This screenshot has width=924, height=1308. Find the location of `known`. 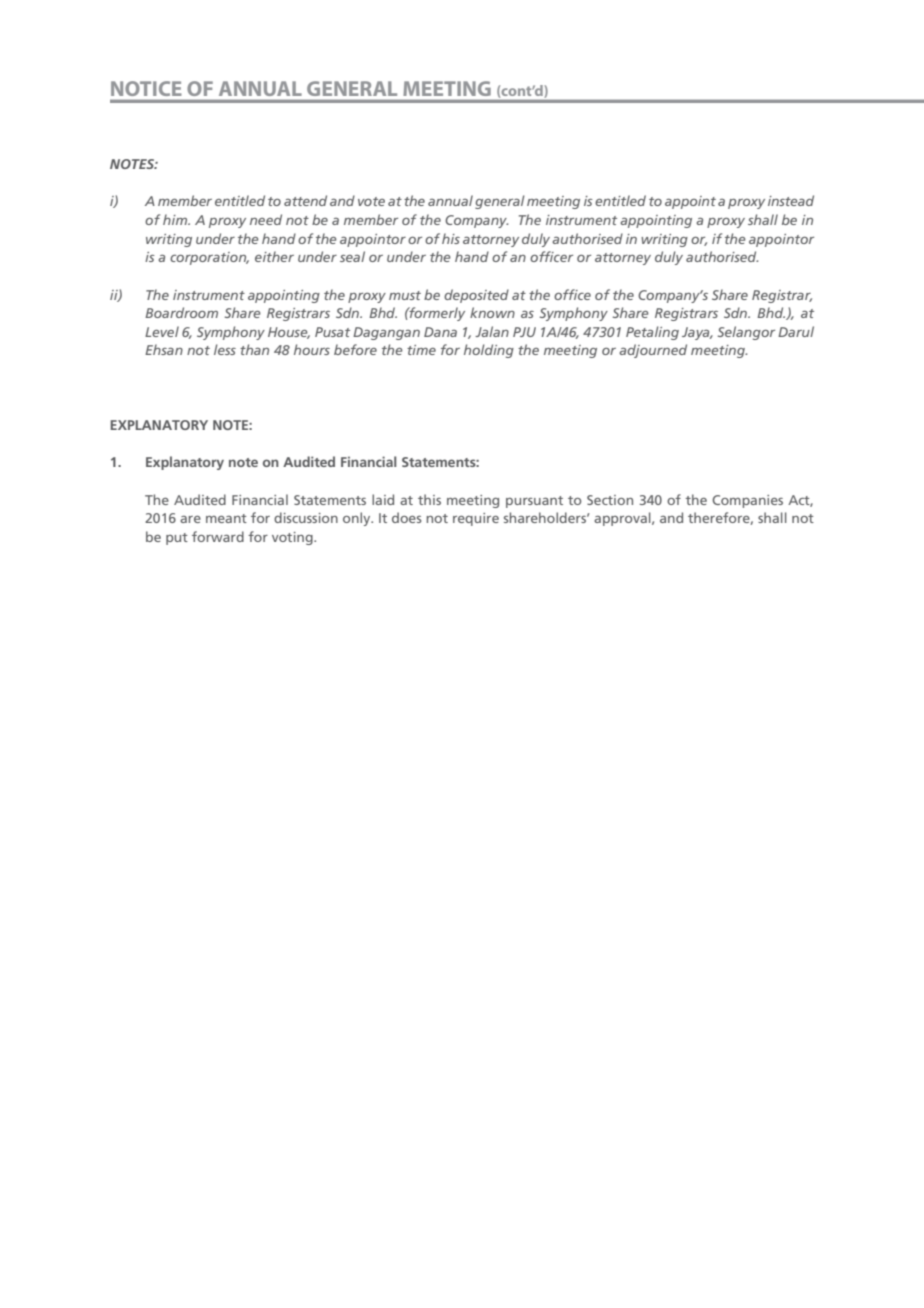

known is located at coordinates (492, 312).
